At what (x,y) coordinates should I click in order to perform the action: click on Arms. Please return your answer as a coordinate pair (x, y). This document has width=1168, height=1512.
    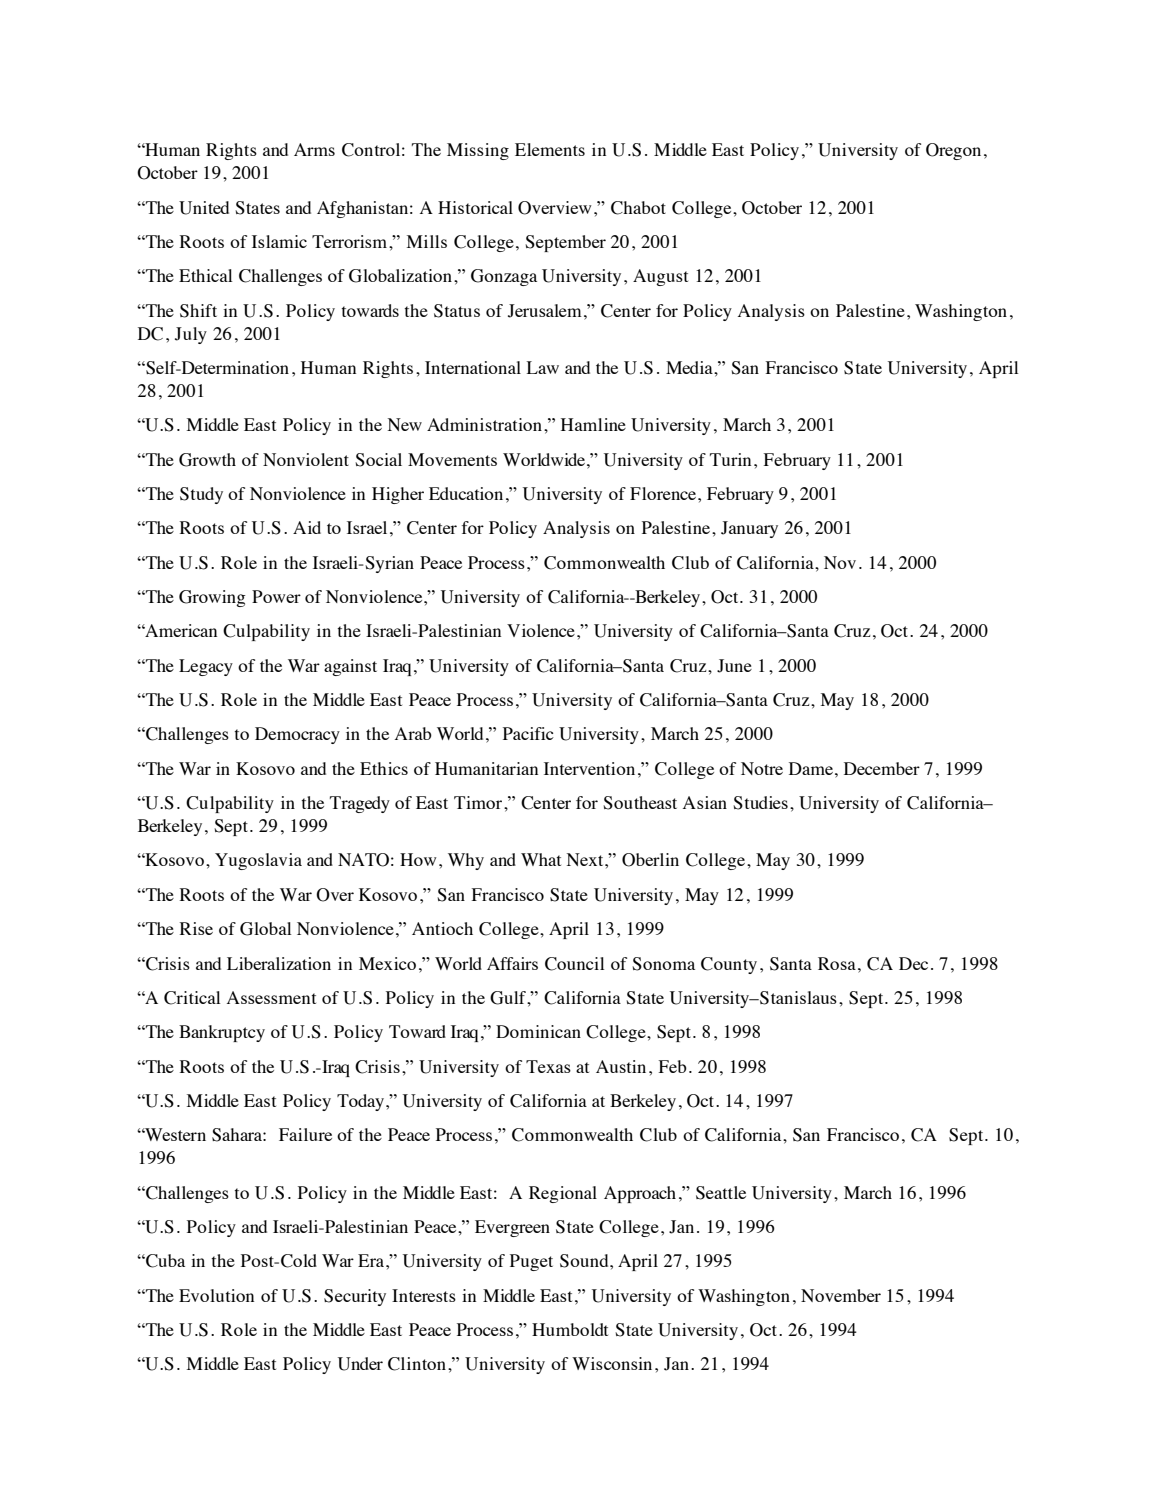
    Looking at the image, I should click on (314, 149).
